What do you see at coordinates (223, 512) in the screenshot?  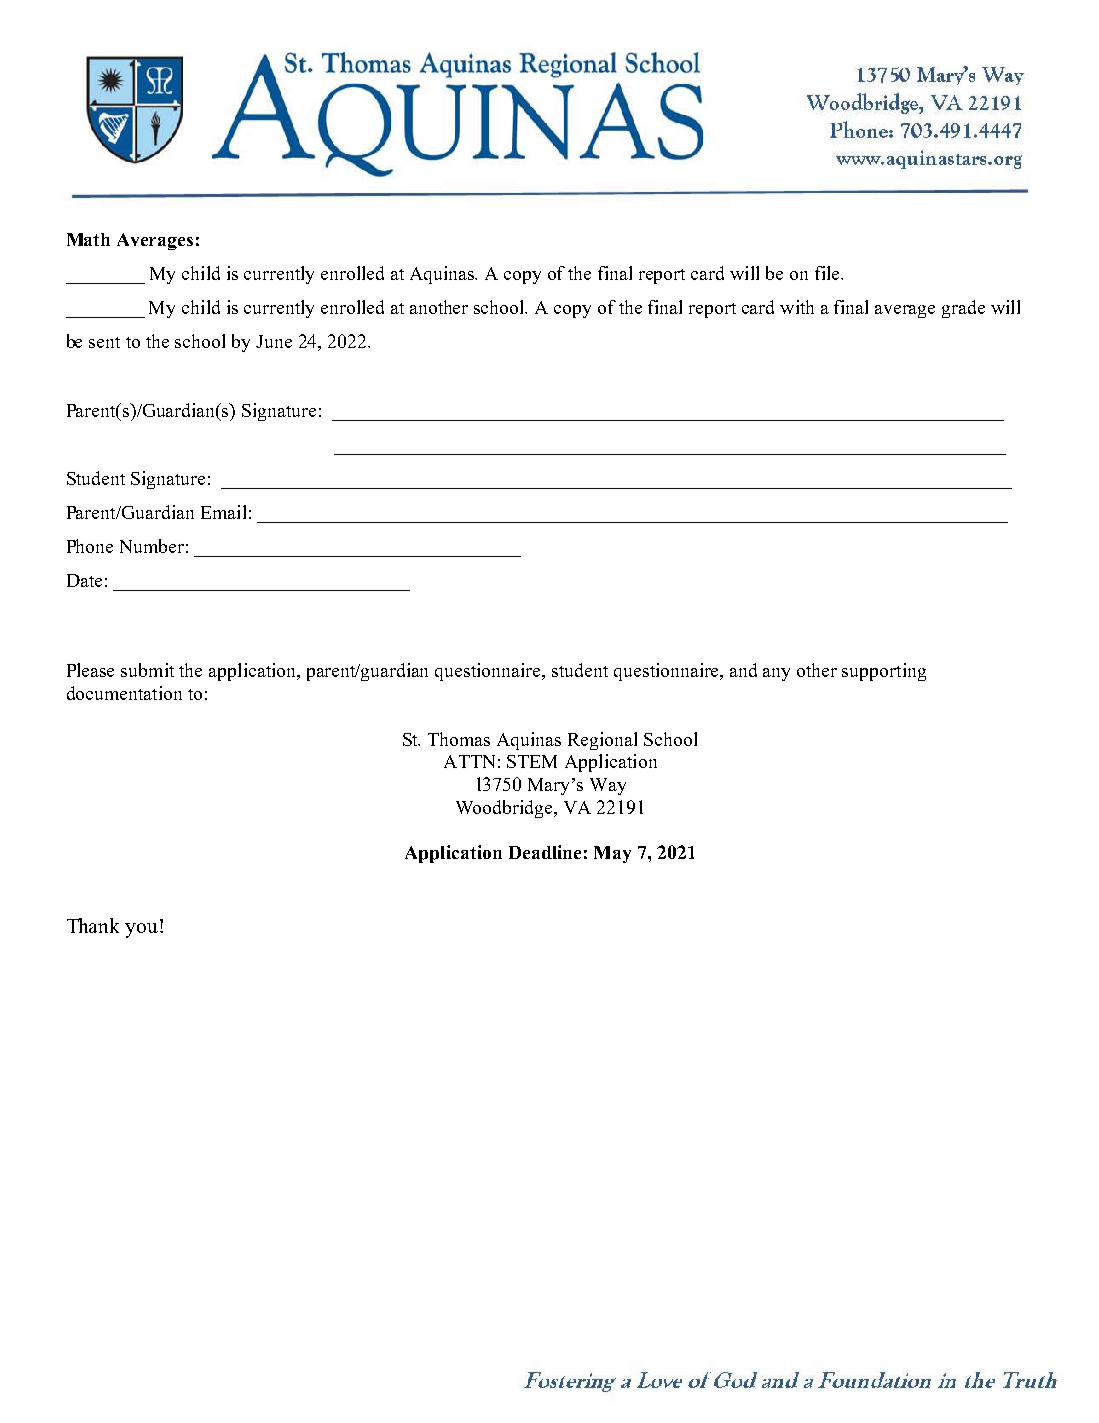 I see `Email` at bounding box center [223, 512].
